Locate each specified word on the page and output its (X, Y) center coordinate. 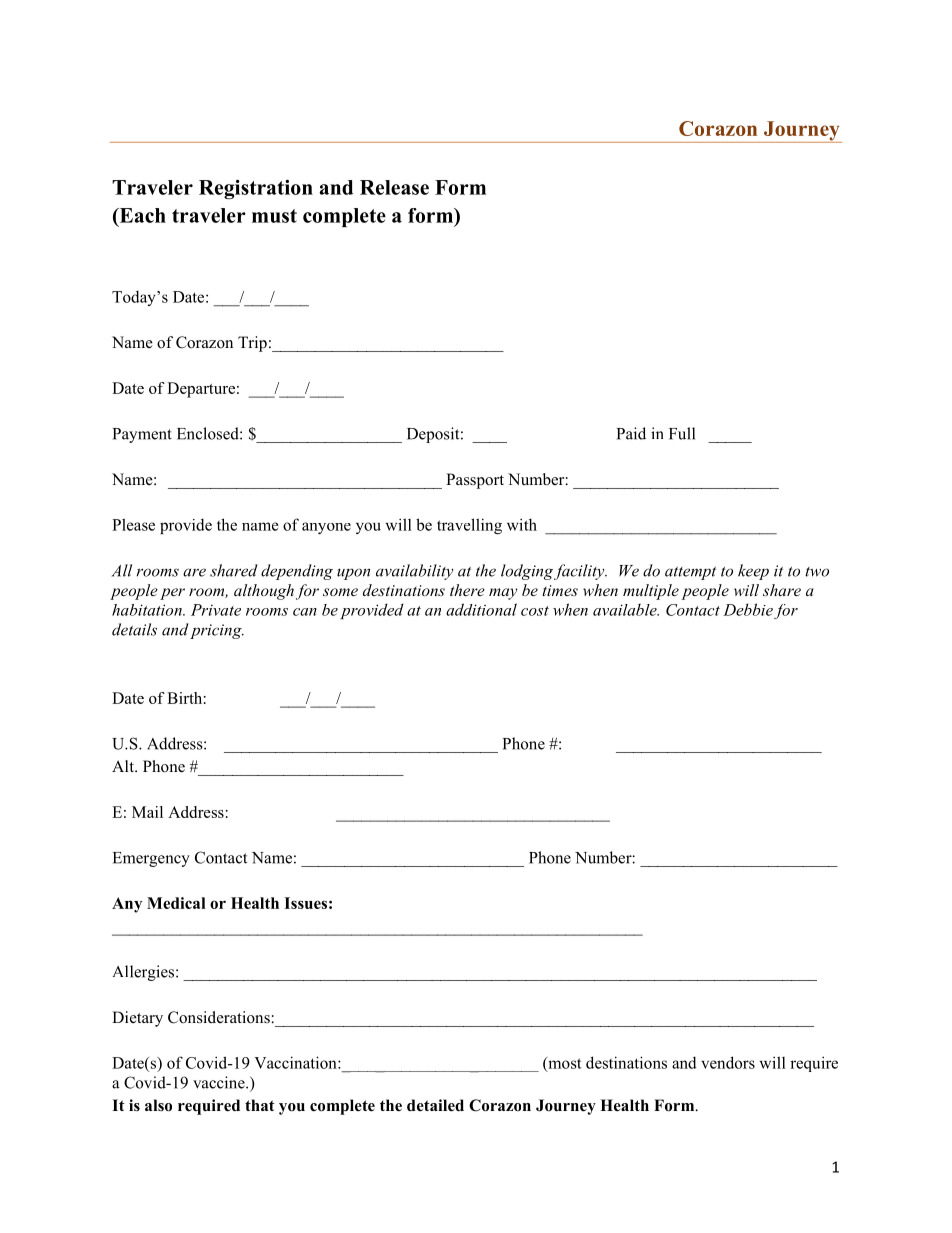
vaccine (220, 1082)
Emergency (151, 859)
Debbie (748, 609)
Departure (201, 390)
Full (682, 433)
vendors (728, 1062)
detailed (435, 1105)
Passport (475, 481)
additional (481, 609)
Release (394, 187)
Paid (631, 433)
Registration (256, 189)
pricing (217, 631)
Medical (176, 903)
